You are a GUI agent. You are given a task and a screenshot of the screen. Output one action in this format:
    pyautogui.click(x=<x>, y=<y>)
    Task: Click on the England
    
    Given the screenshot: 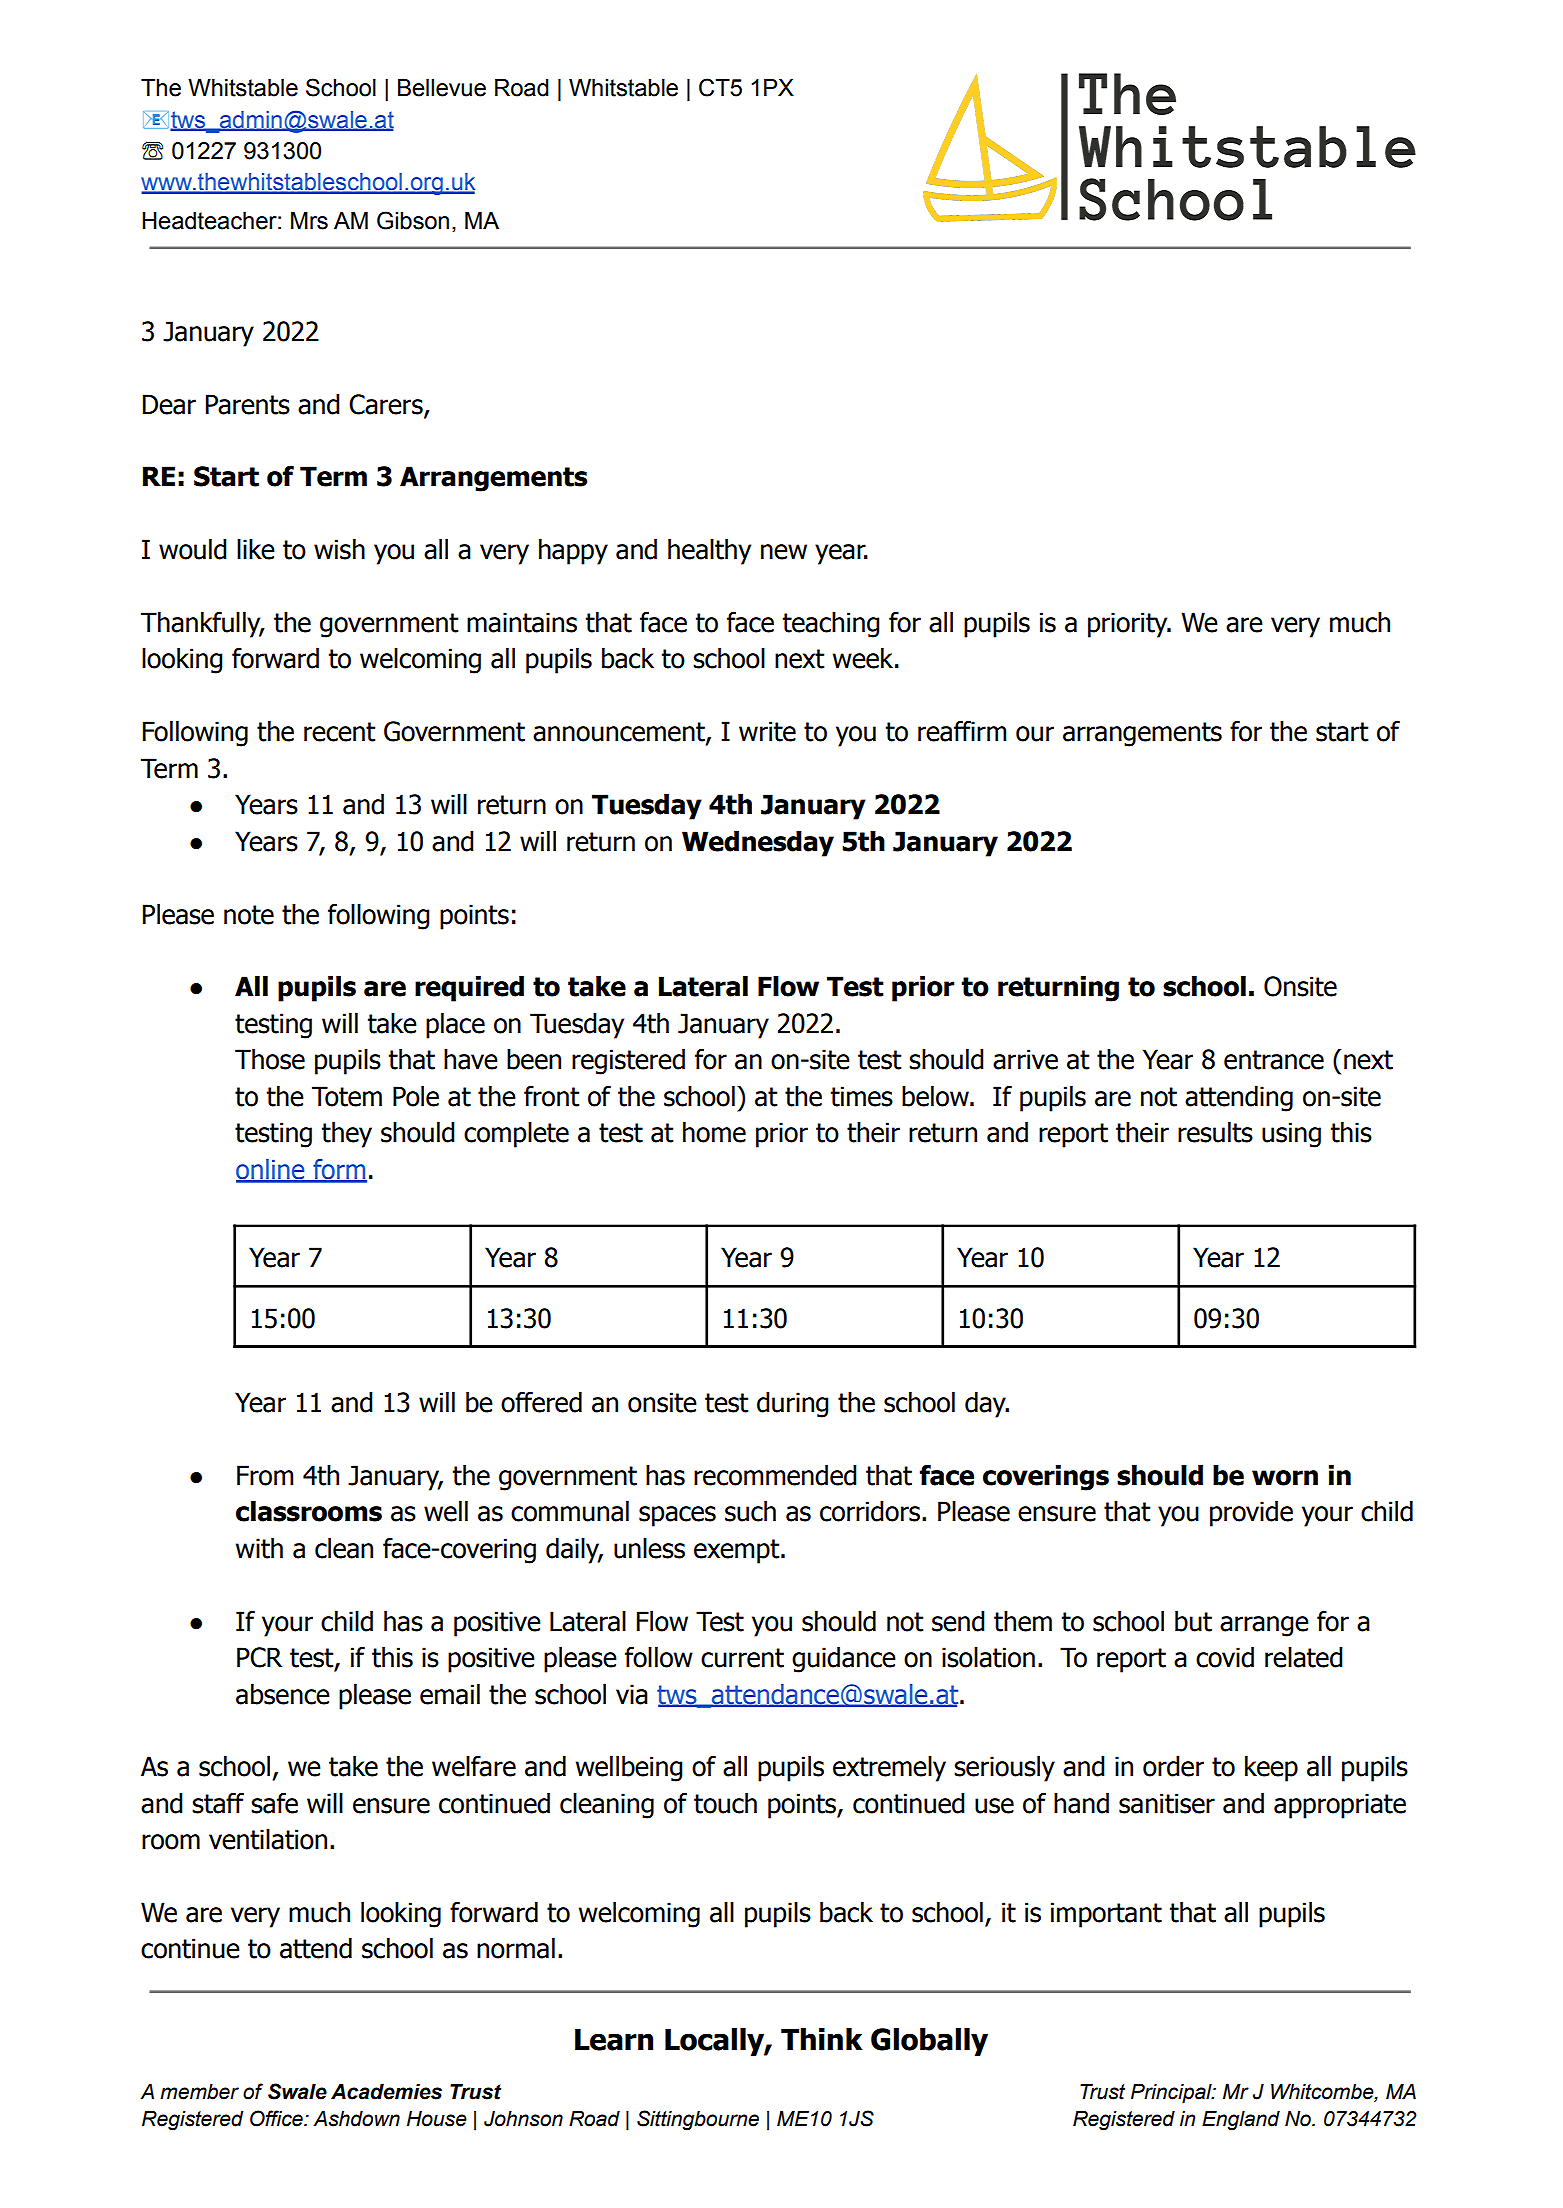 What is the action you would take?
    pyautogui.click(x=1241, y=2121)
